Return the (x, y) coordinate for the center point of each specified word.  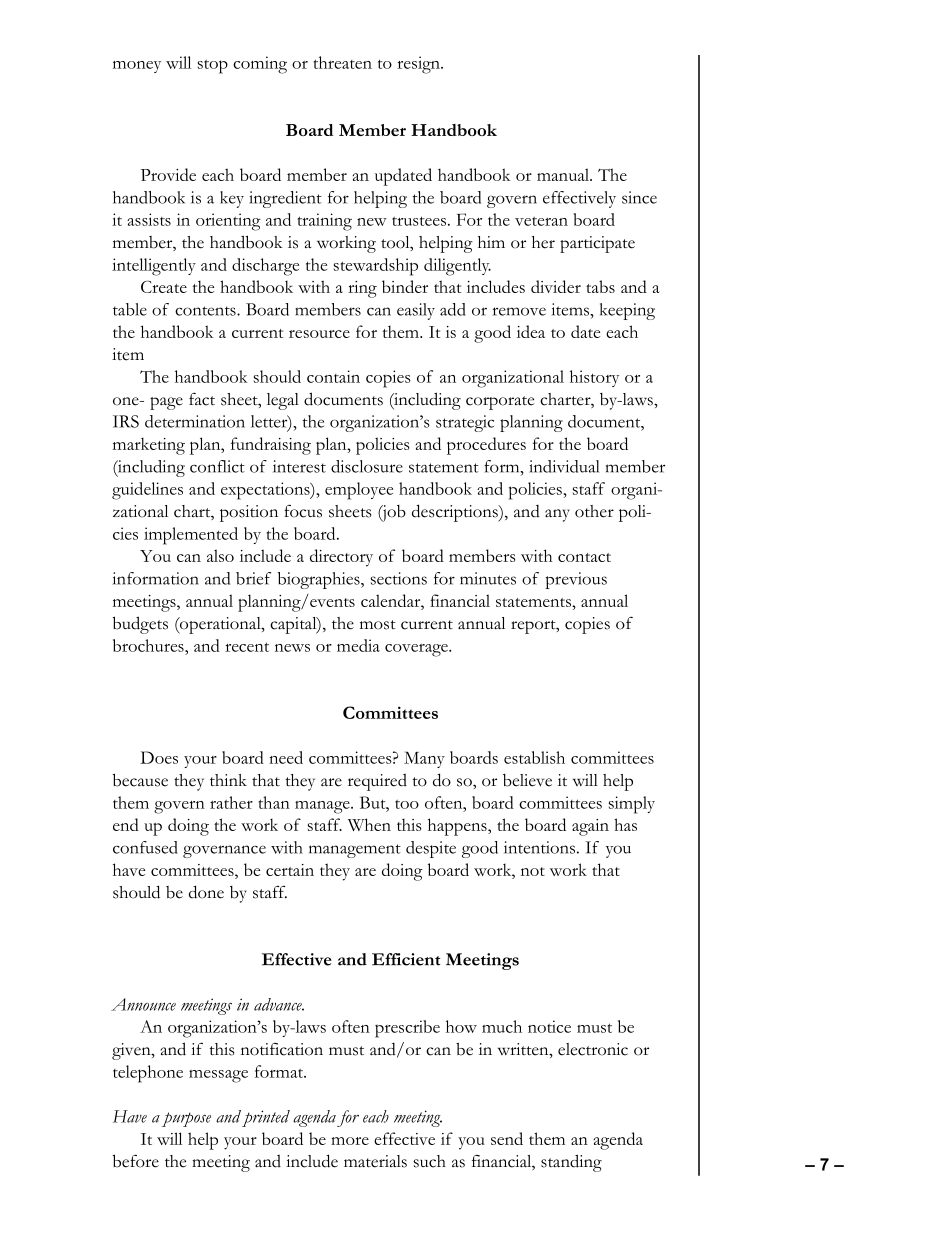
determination (195, 421)
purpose (186, 1119)
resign (419, 65)
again (590, 827)
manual (564, 174)
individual (564, 466)
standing (571, 1163)
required (377, 782)
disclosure (367, 466)
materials (375, 1161)
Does (159, 757)
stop (213, 66)
